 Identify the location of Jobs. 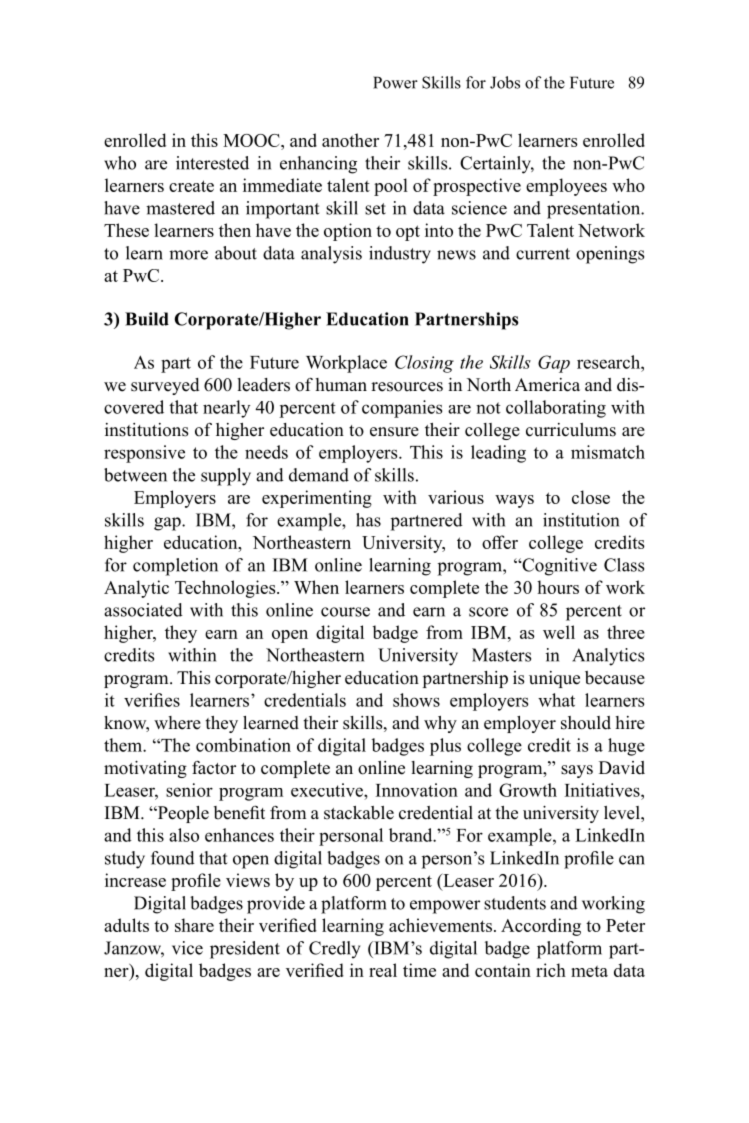
(505, 82).
